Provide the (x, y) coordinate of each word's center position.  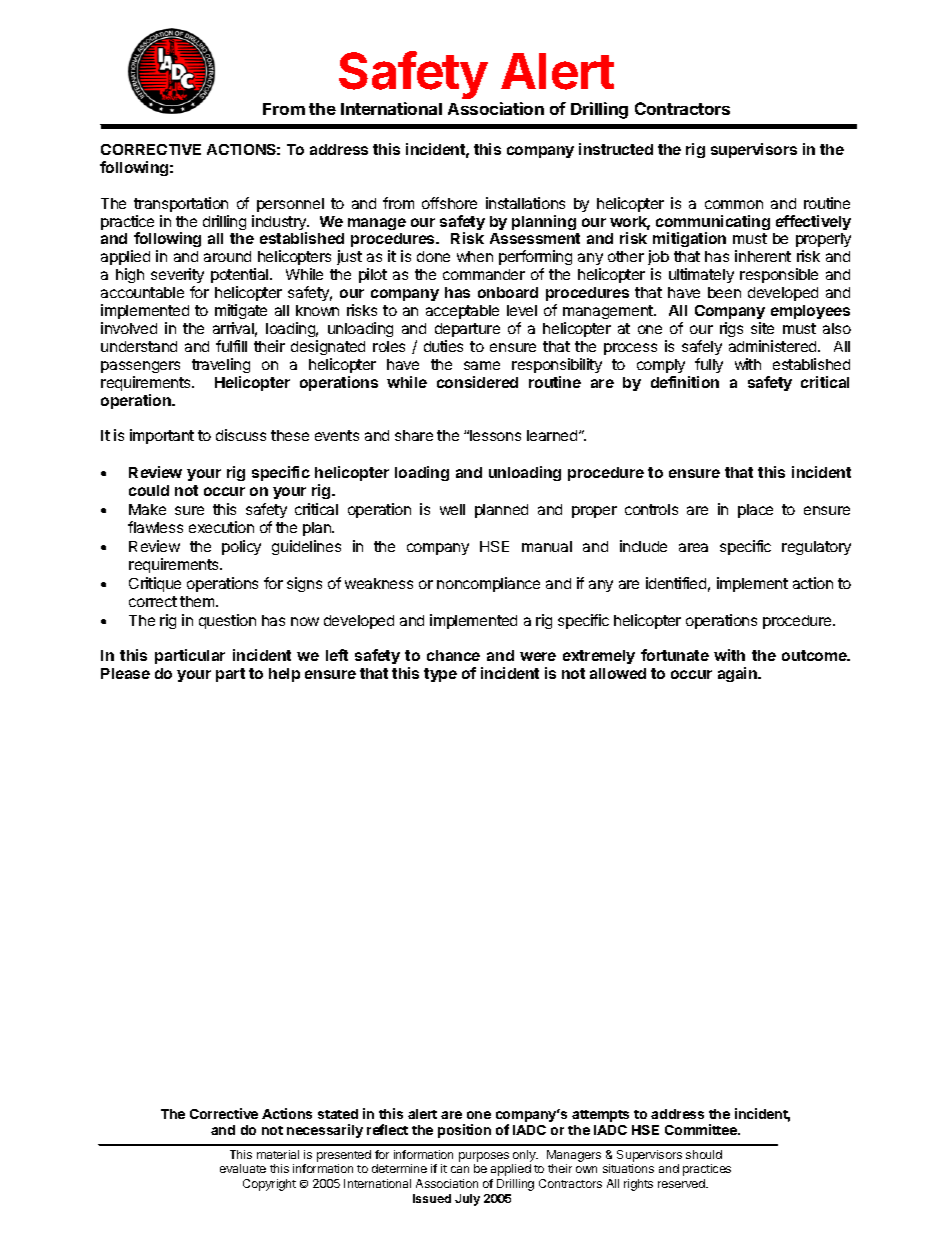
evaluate (243, 1168)
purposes (484, 1157)
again (738, 674)
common (734, 204)
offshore (449, 203)
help (284, 675)
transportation (181, 204)
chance (453, 655)
